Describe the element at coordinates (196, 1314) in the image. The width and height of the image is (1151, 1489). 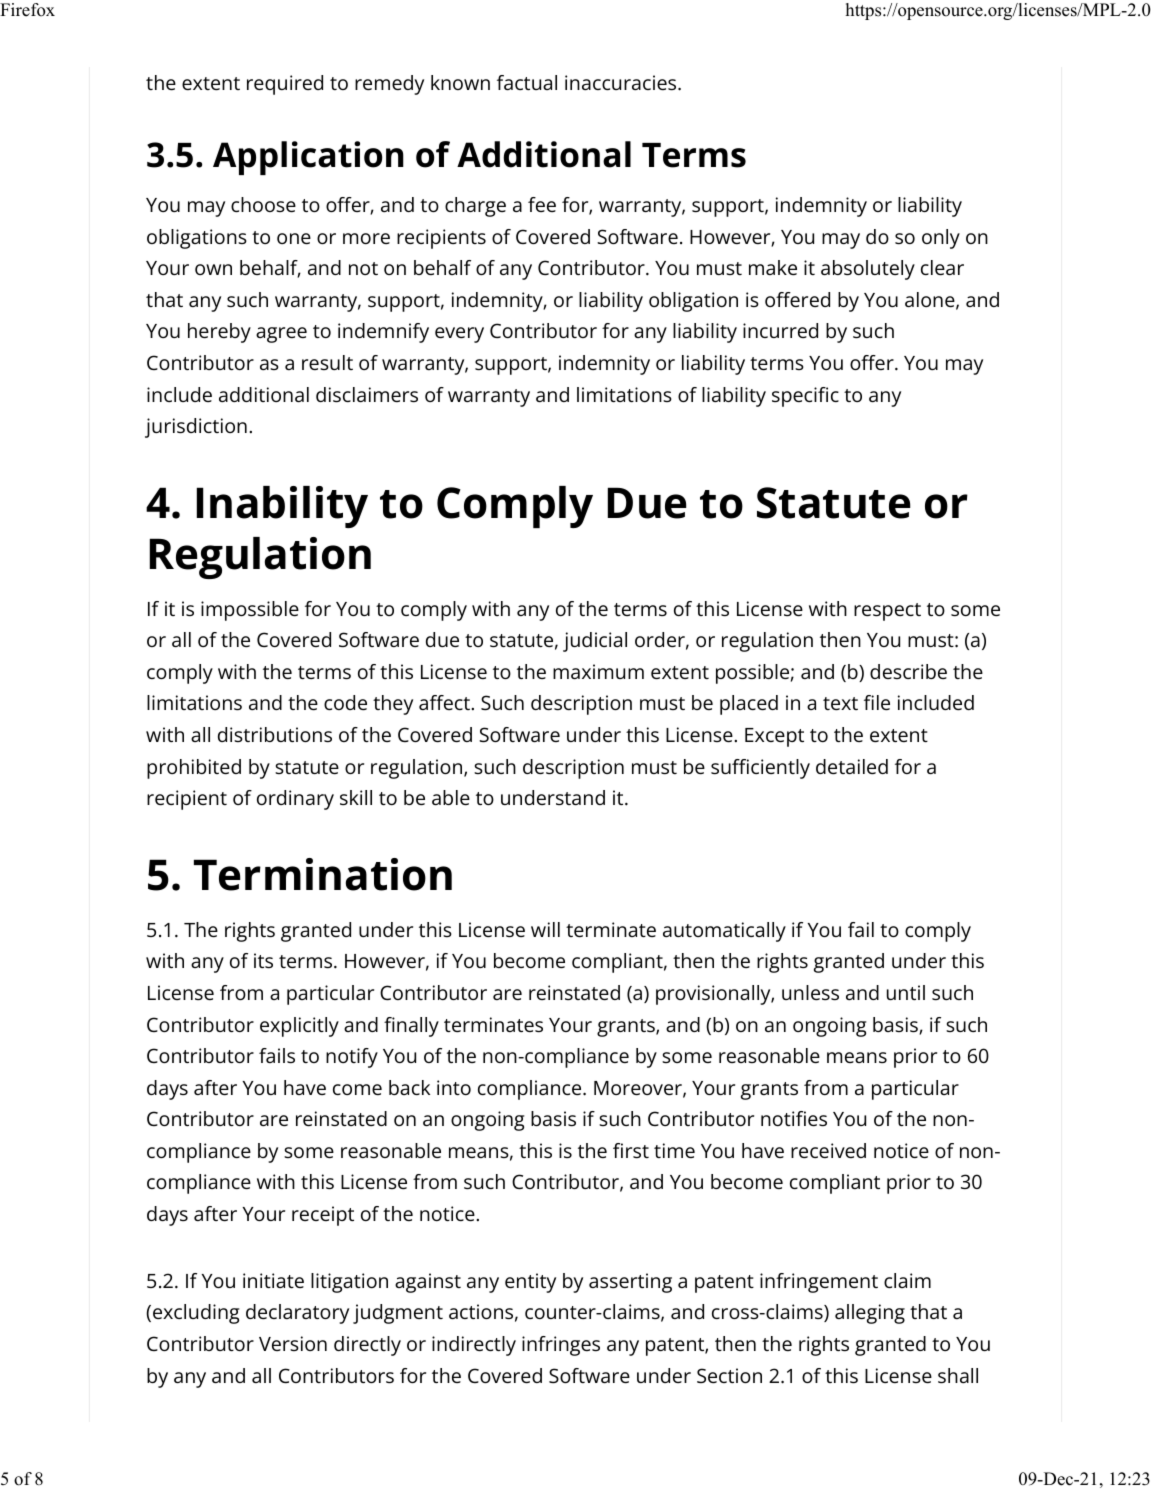
I see `excluding` at that location.
